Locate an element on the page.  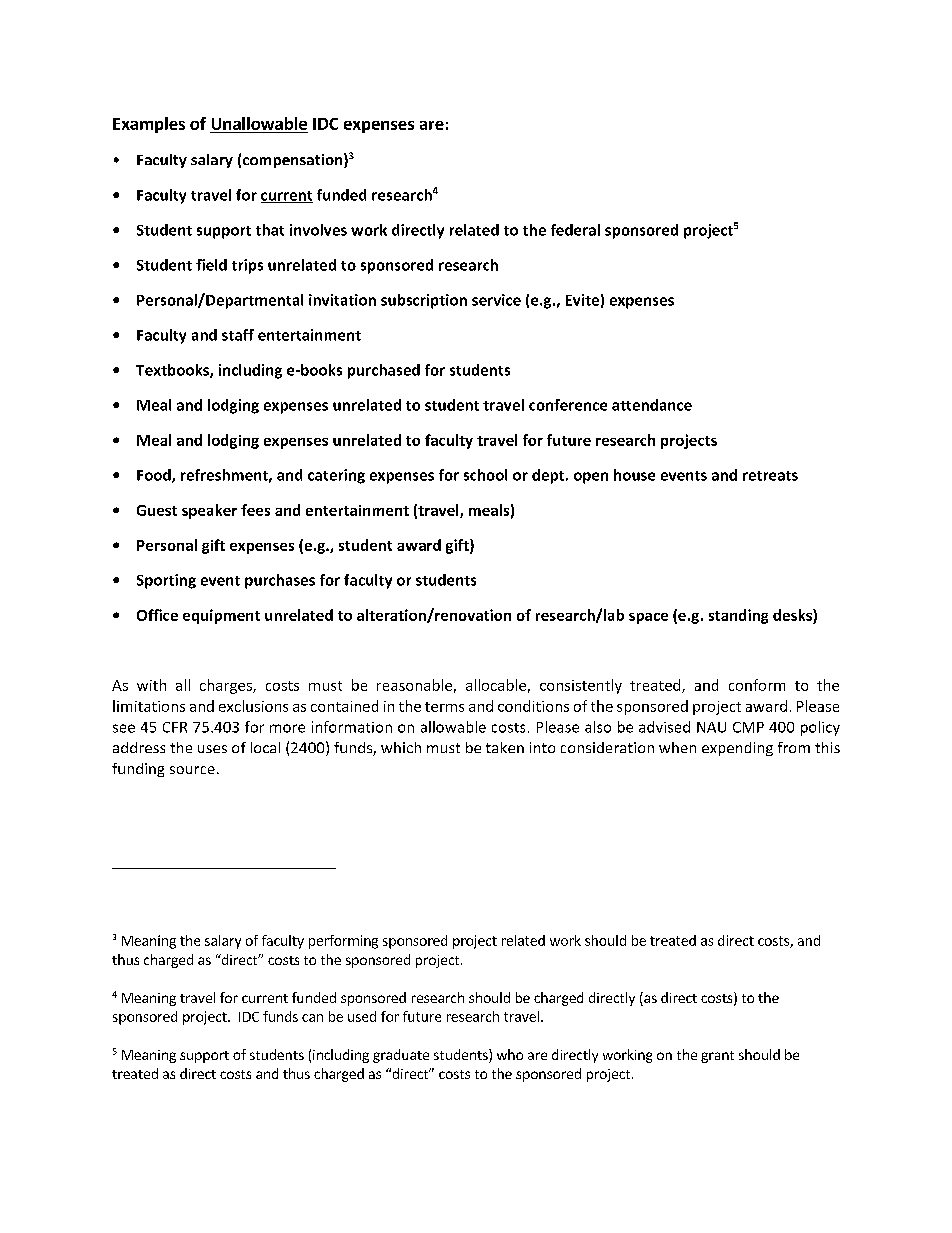
standing is located at coordinates (738, 616).
